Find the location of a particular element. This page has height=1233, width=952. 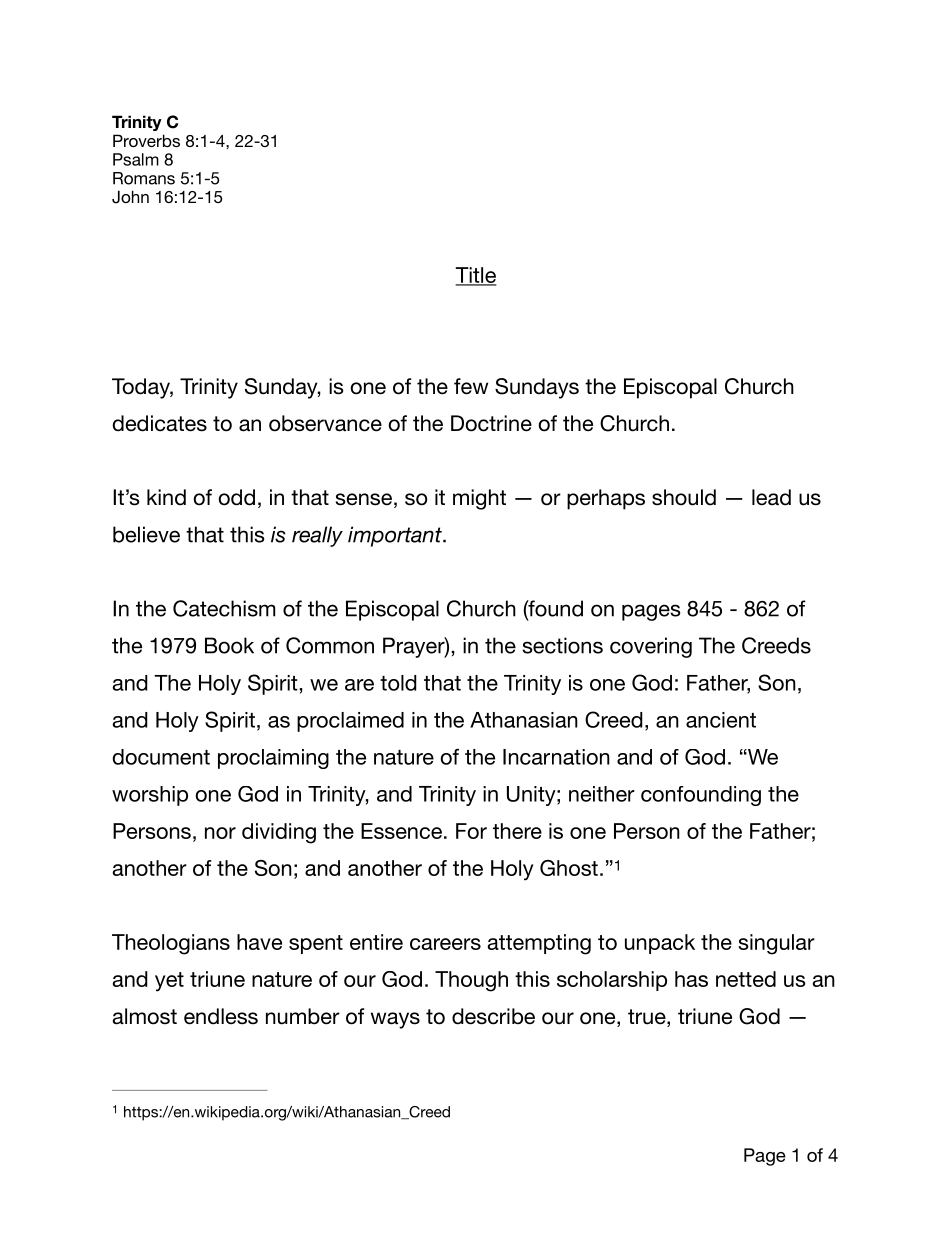

endless is located at coordinates (221, 1016).
